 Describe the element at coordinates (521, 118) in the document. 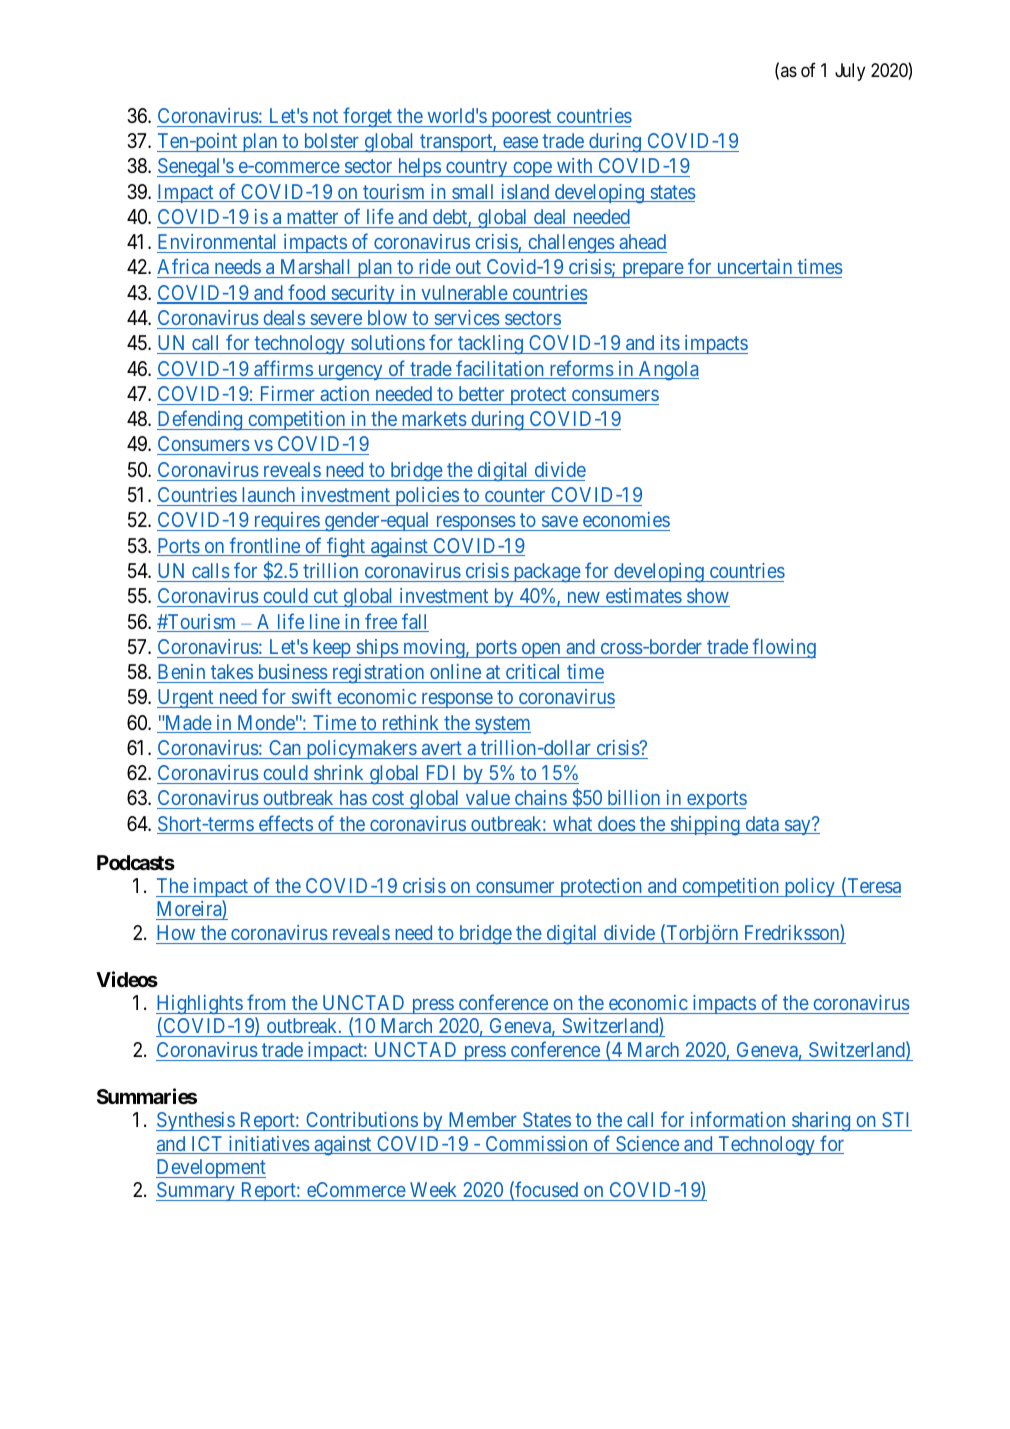

I see `poorest` at that location.
